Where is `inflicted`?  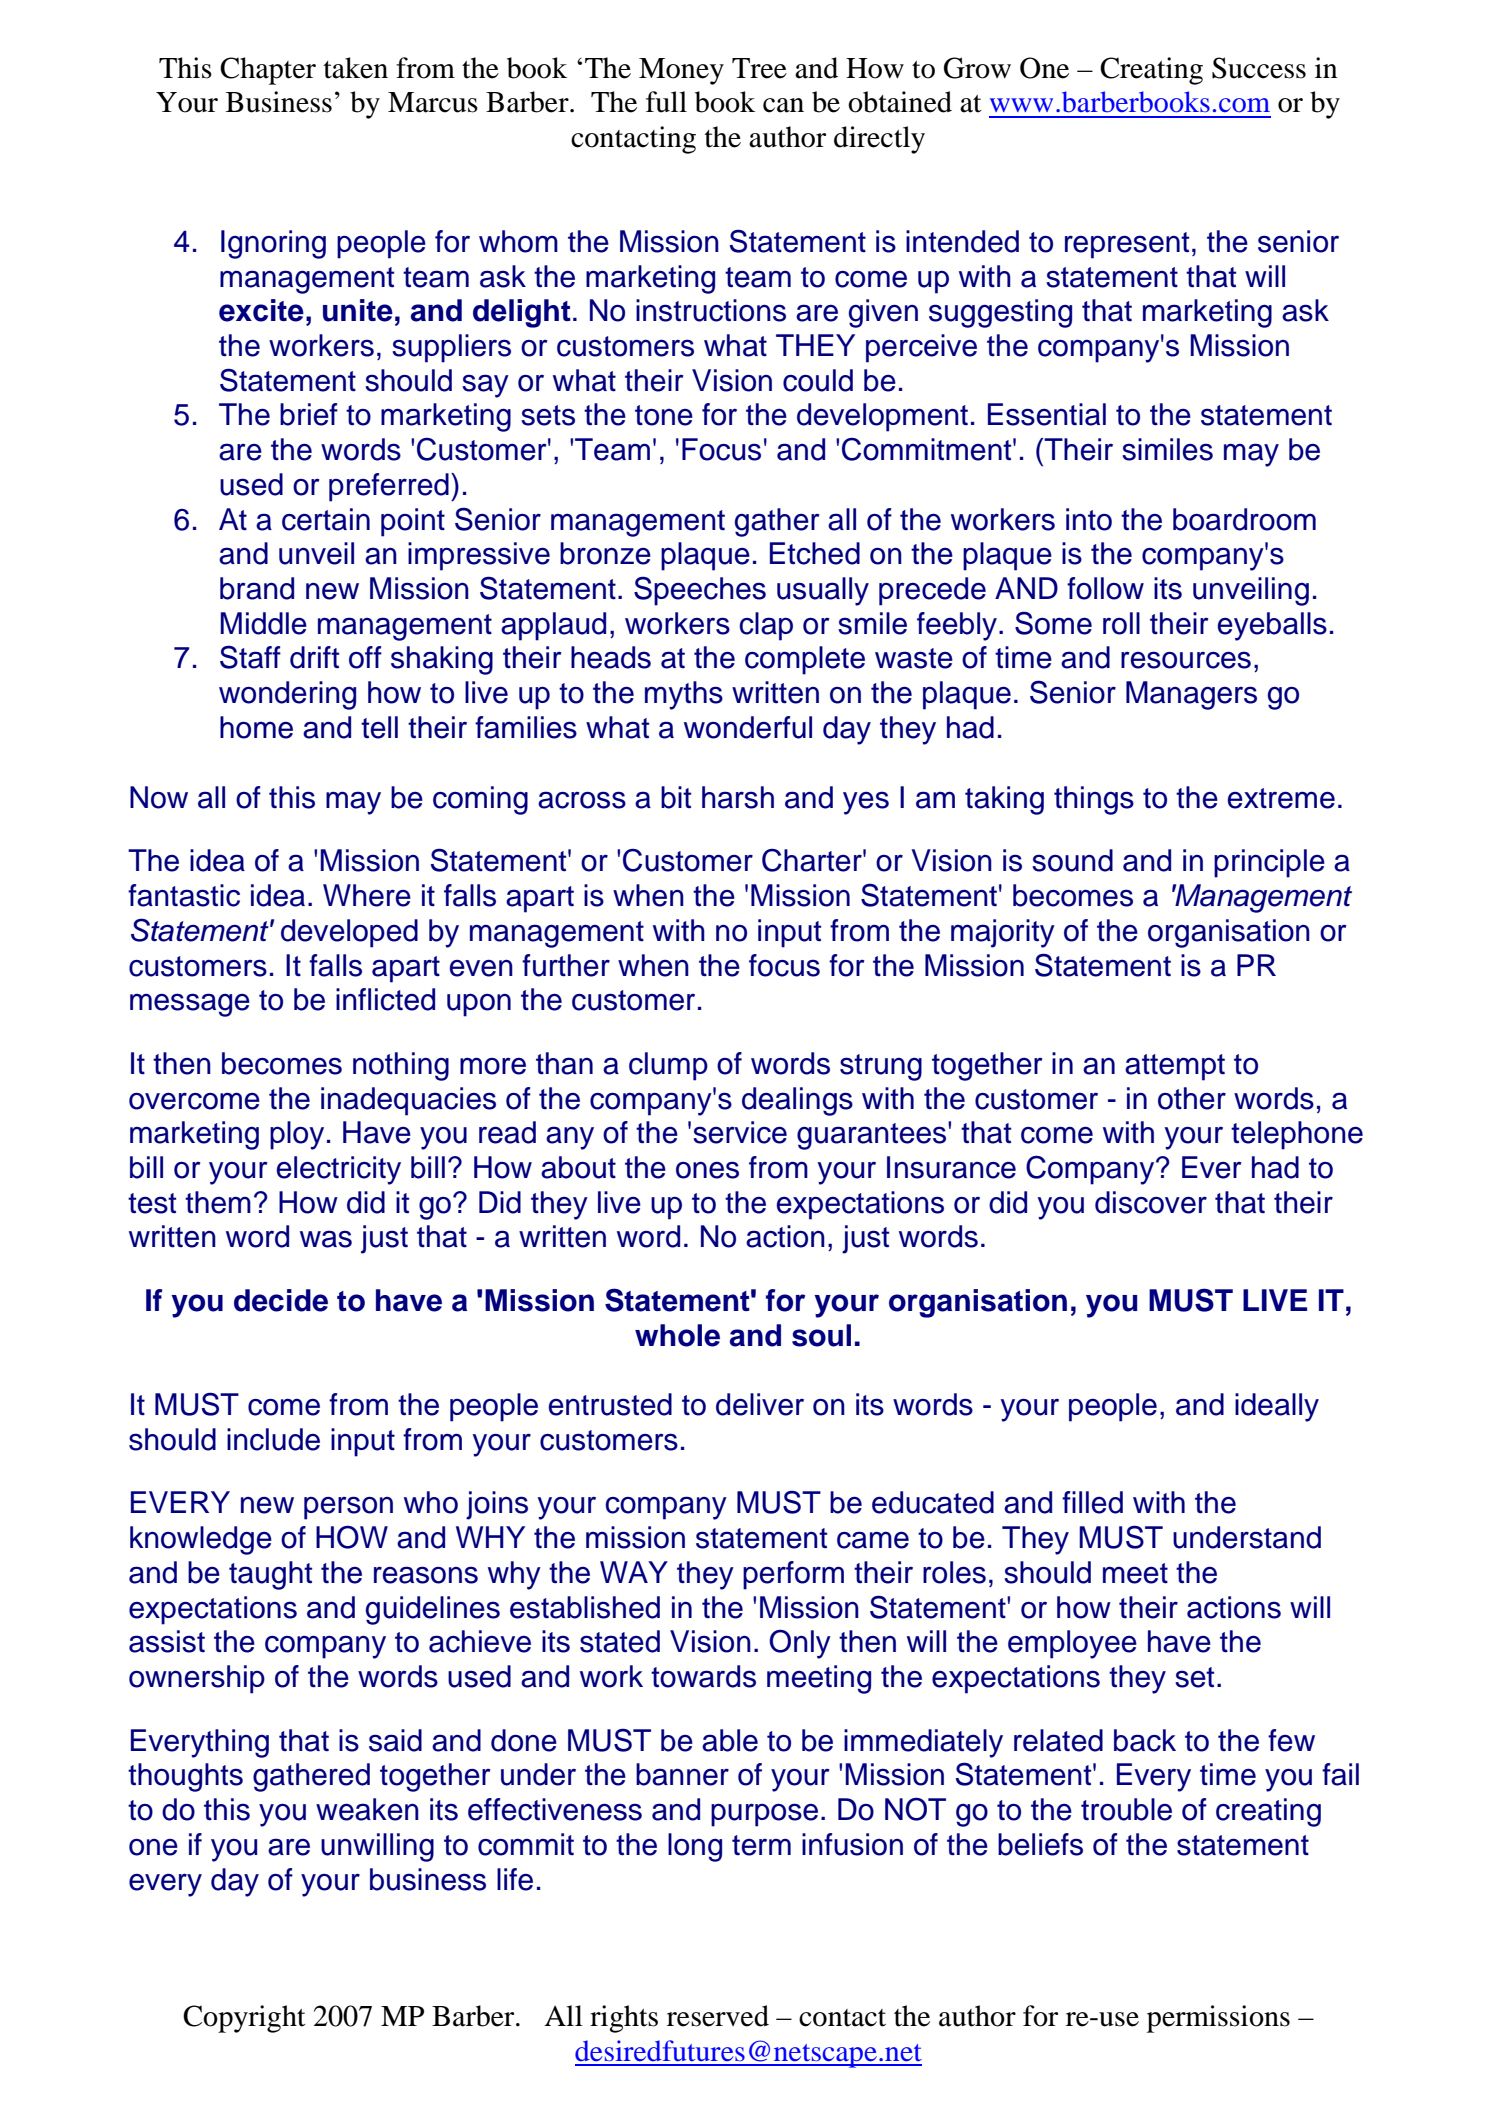 inflicted is located at coordinates (385, 999).
